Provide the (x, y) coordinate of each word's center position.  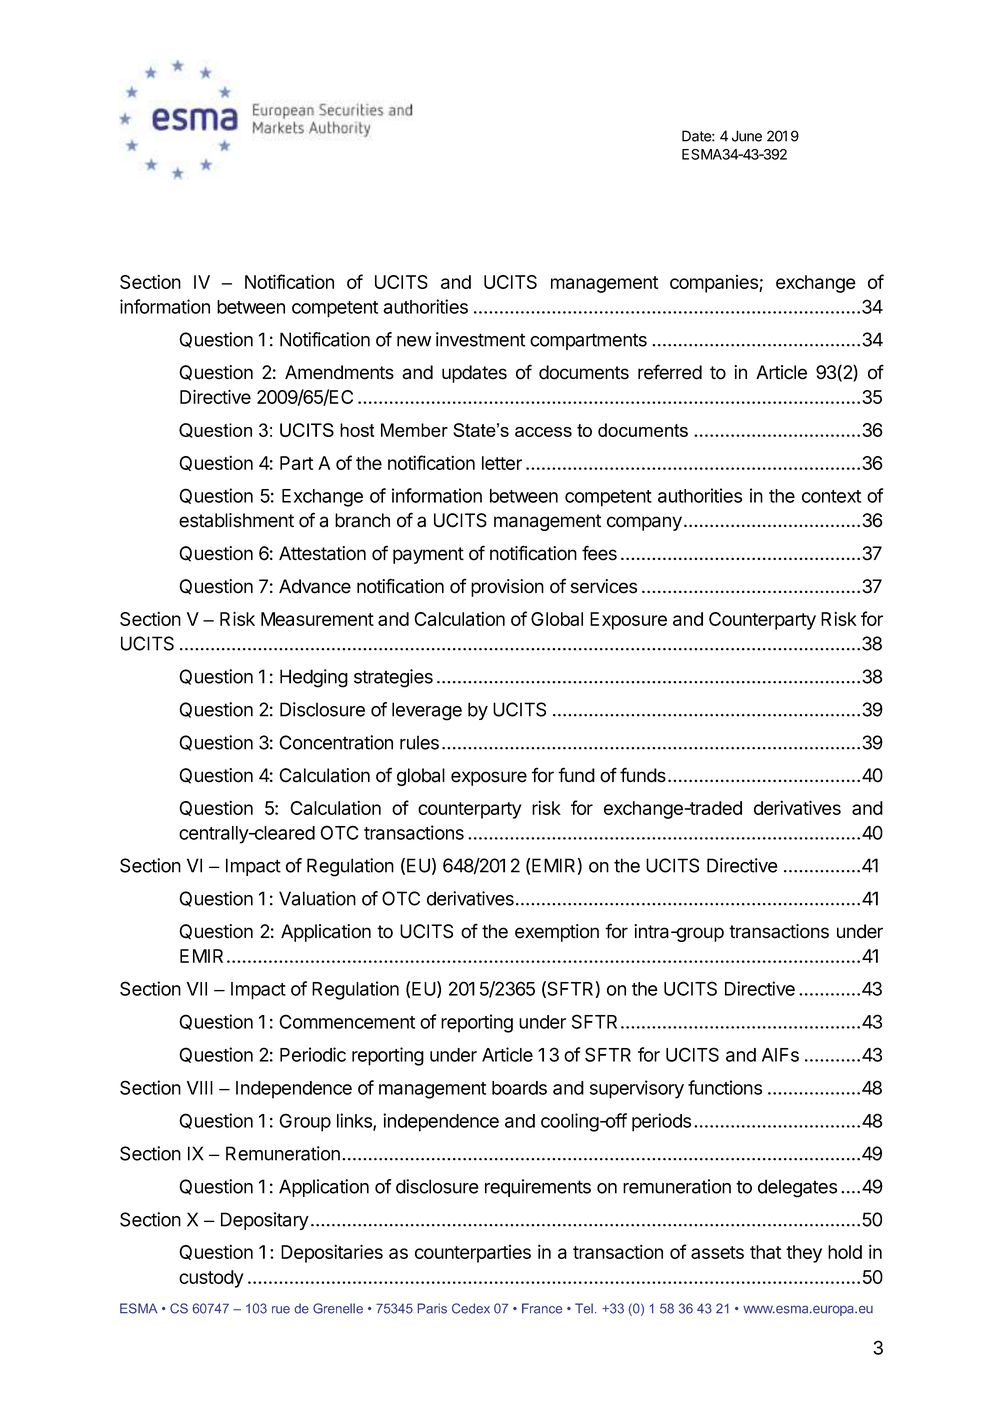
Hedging (314, 678)
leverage (427, 711)
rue (281, 1310)
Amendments (339, 372)
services (604, 586)
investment (480, 339)
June (747, 136)
